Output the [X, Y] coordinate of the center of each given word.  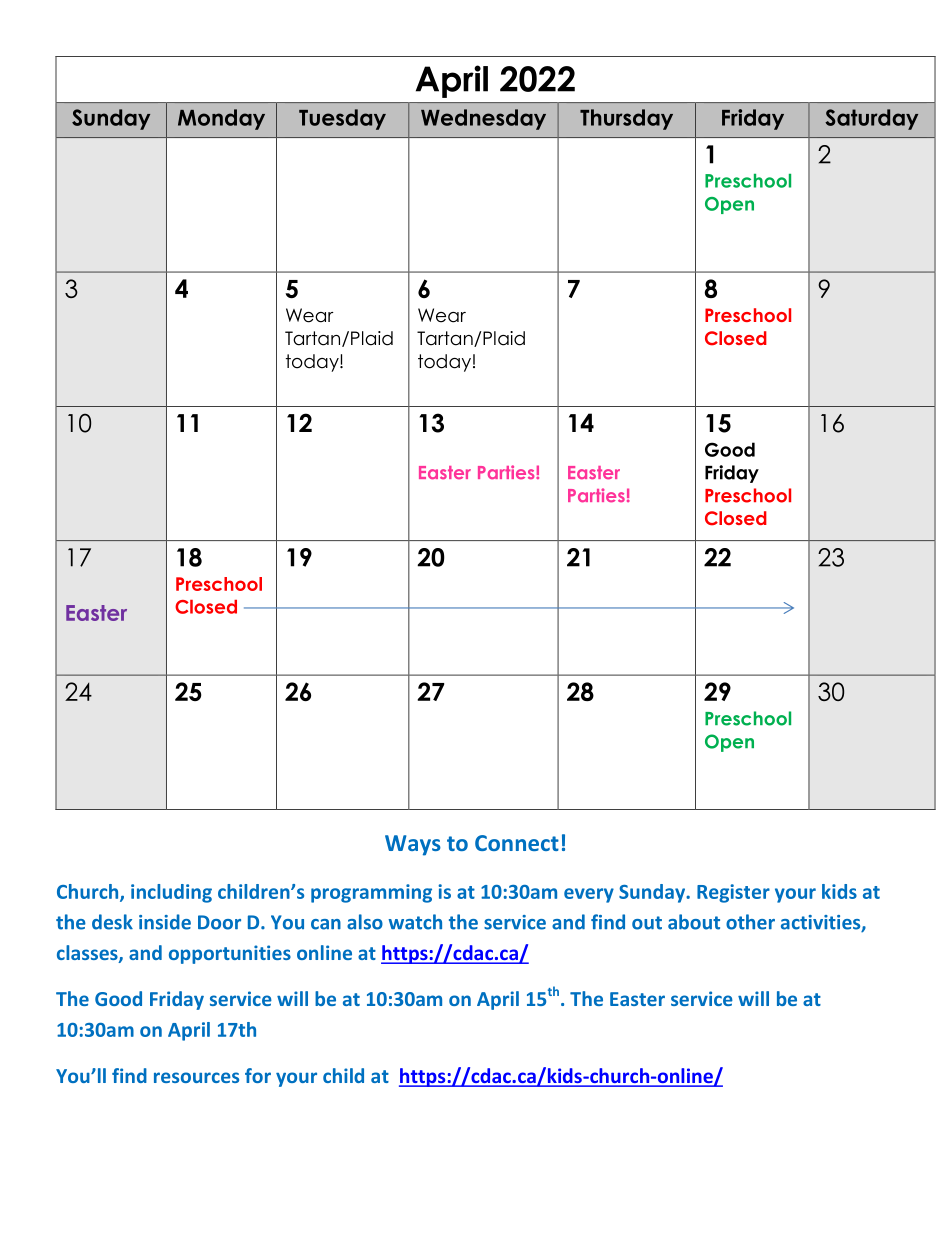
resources [196, 1077]
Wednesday [483, 119]
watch [415, 922]
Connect [517, 843]
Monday [221, 119]
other [750, 922]
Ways [413, 845]
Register [733, 893]
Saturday [871, 119]
